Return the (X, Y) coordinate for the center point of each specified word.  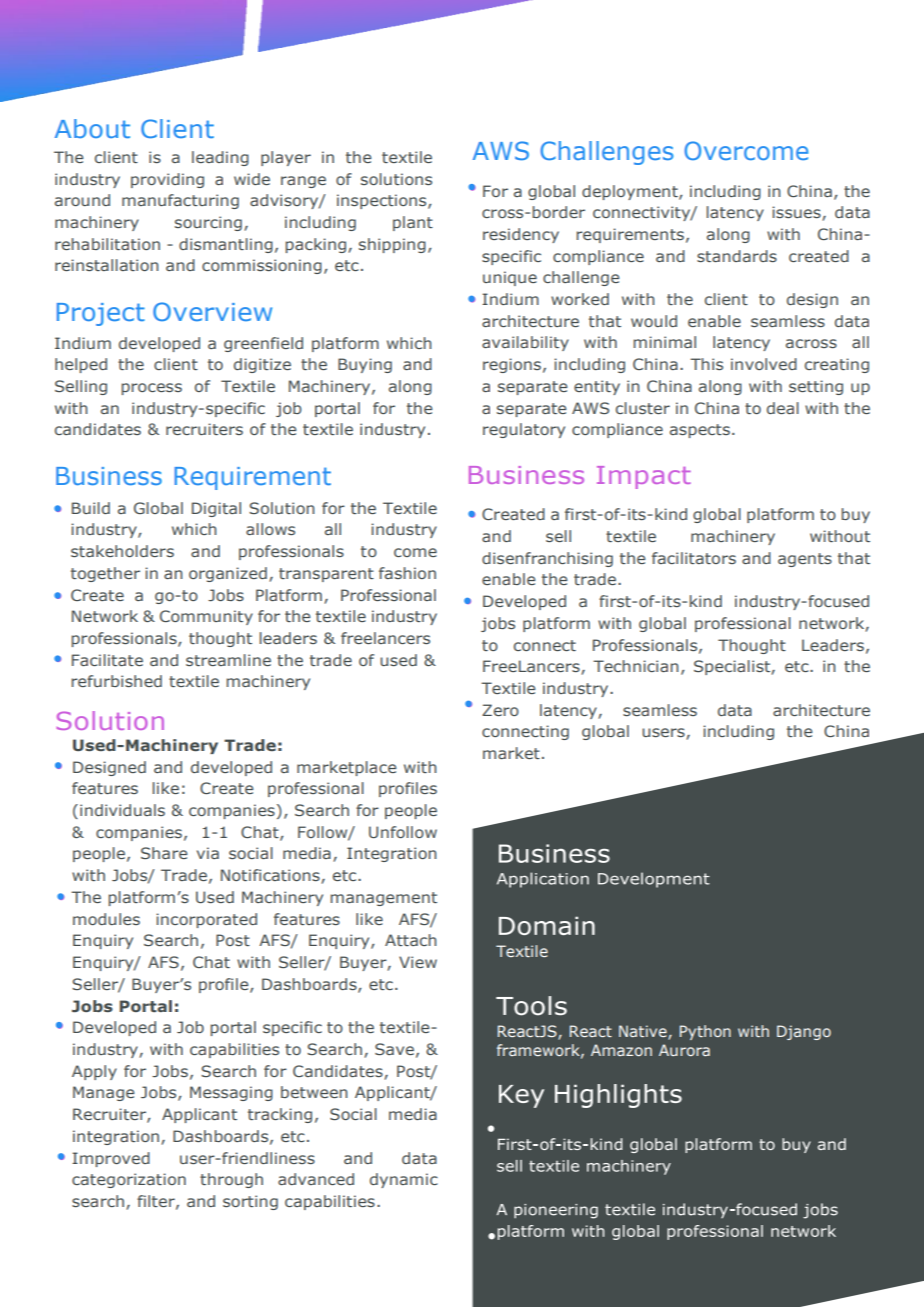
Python (705, 1032)
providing (167, 180)
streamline (228, 660)
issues (797, 213)
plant (413, 223)
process (151, 389)
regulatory (524, 430)
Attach (411, 940)
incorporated (206, 920)
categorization (129, 1180)
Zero (500, 710)
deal (783, 408)
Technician (636, 666)
